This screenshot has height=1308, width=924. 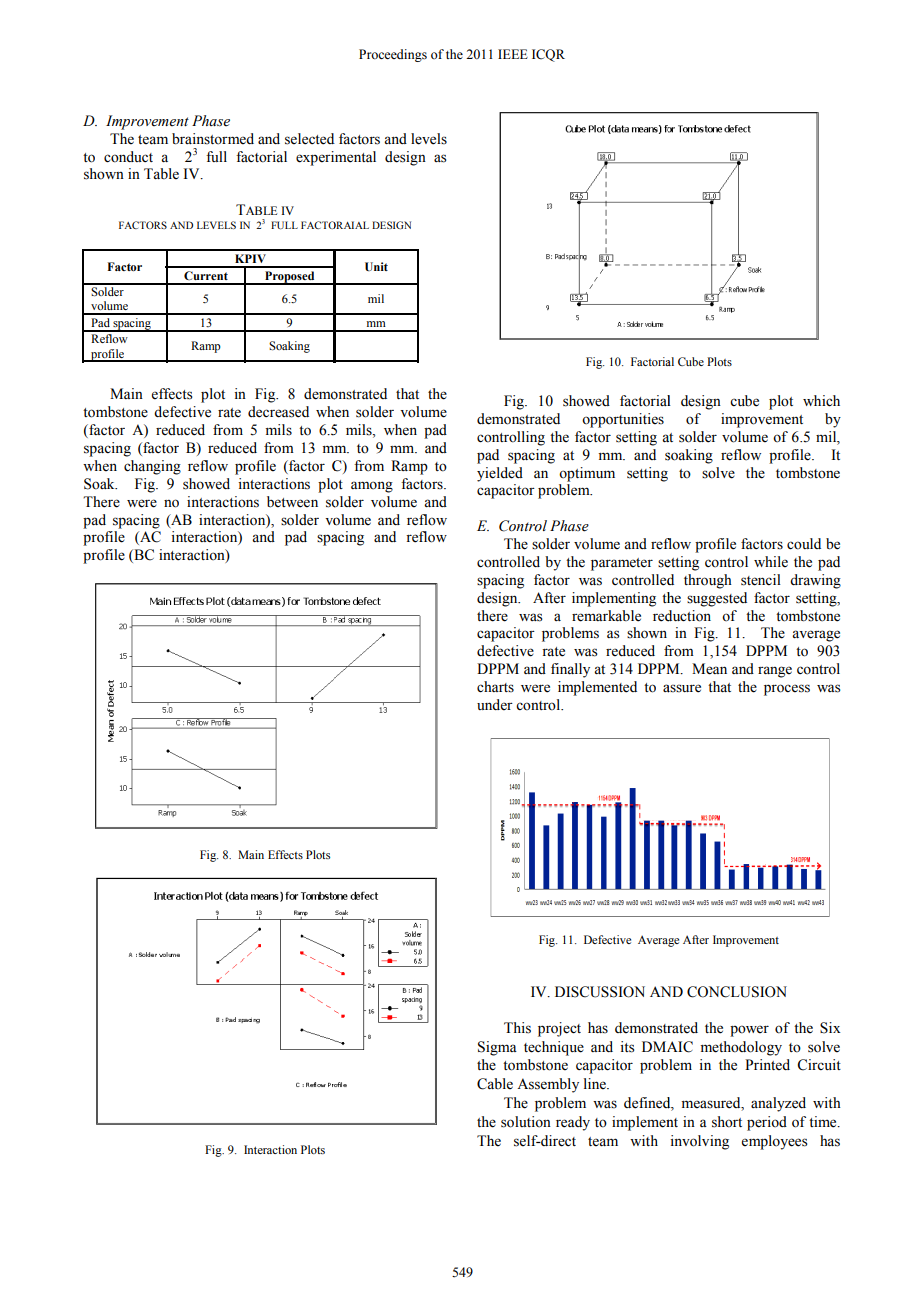 What do you see at coordinates (761, 580) in the screenshot?
I see `stencil` at bounding box center [761, 580].
